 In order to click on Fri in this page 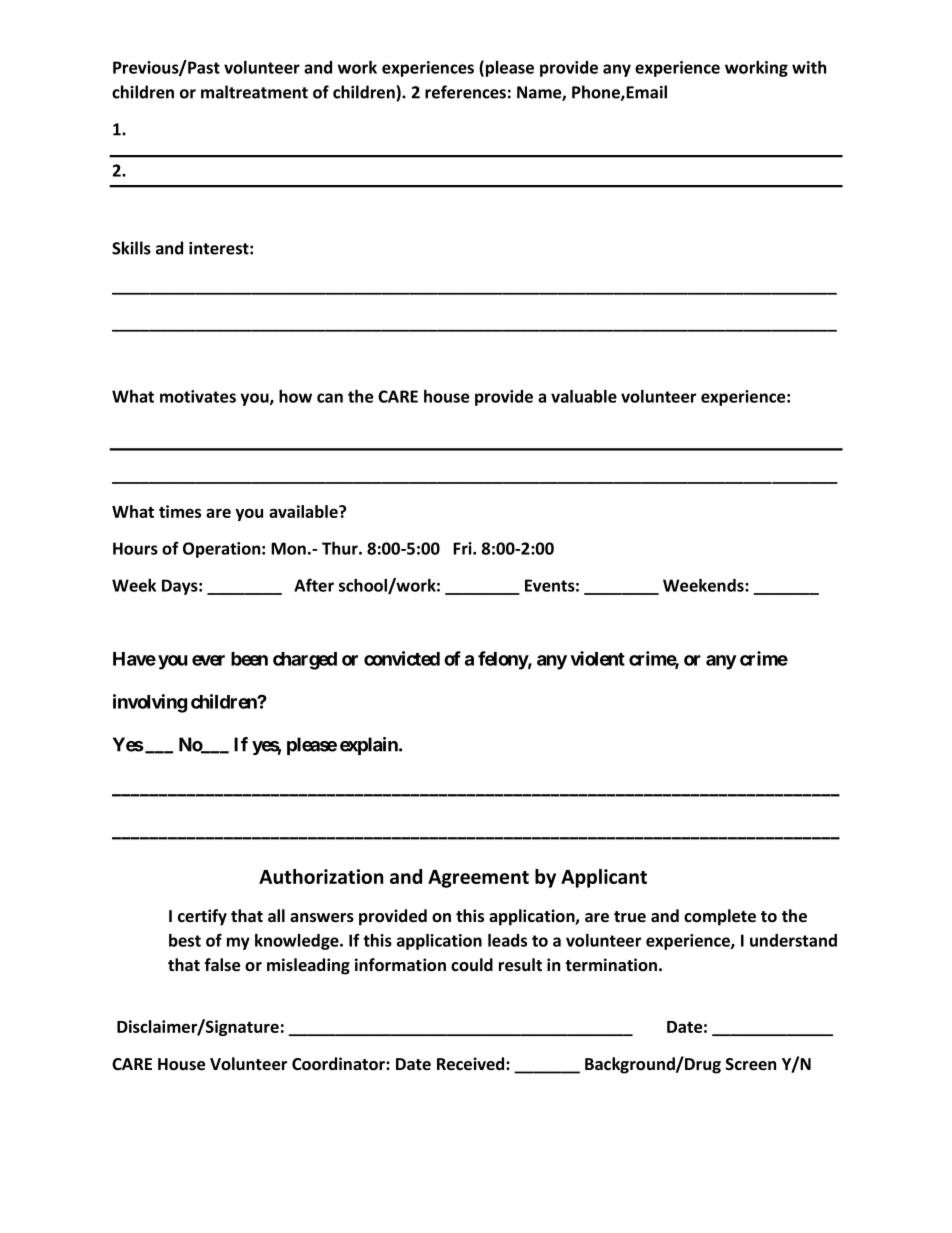, I will do `click(463, 548)`.
